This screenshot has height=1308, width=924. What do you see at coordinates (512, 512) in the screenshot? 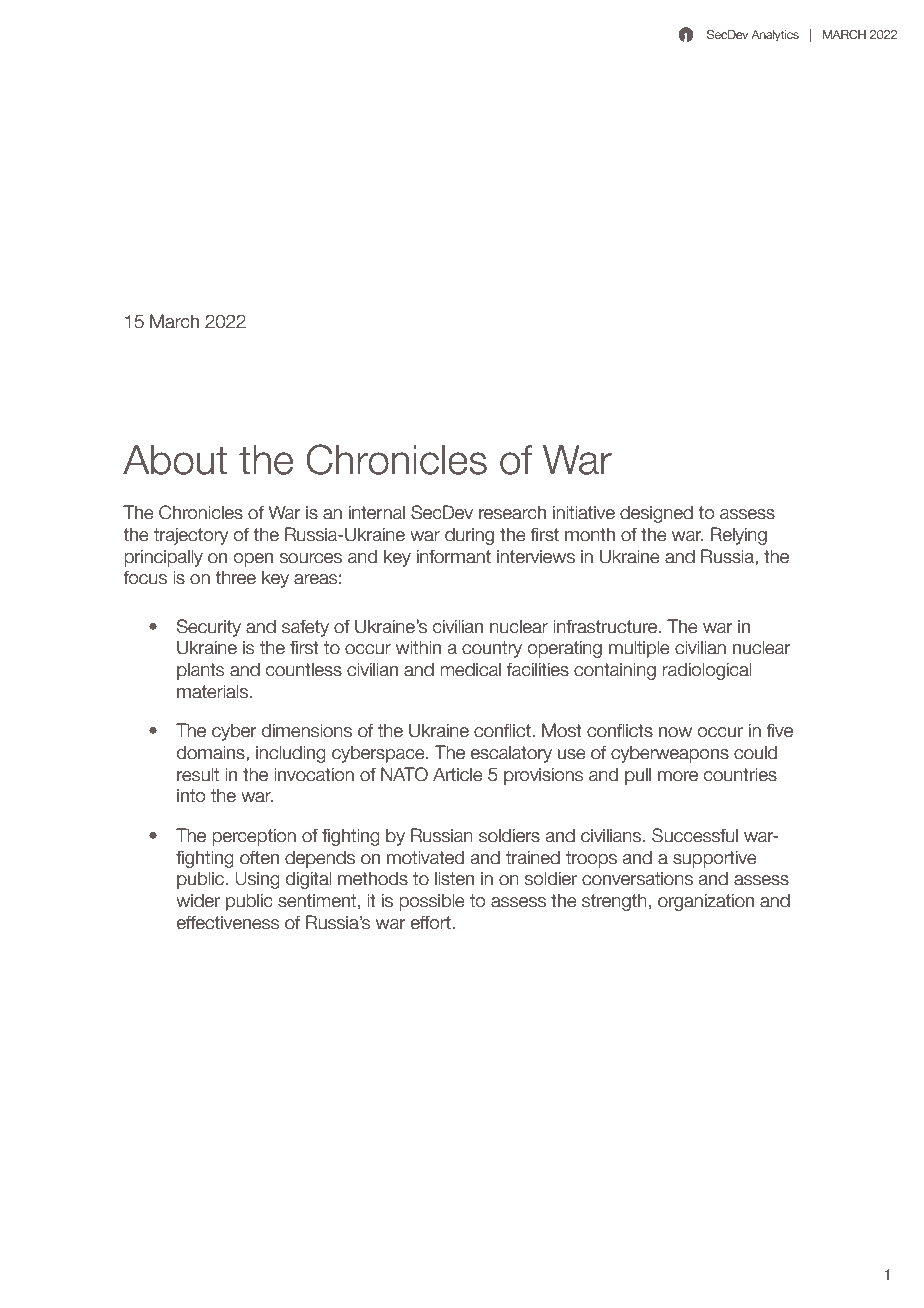
I see `research` at bounding box center [512, 512].
